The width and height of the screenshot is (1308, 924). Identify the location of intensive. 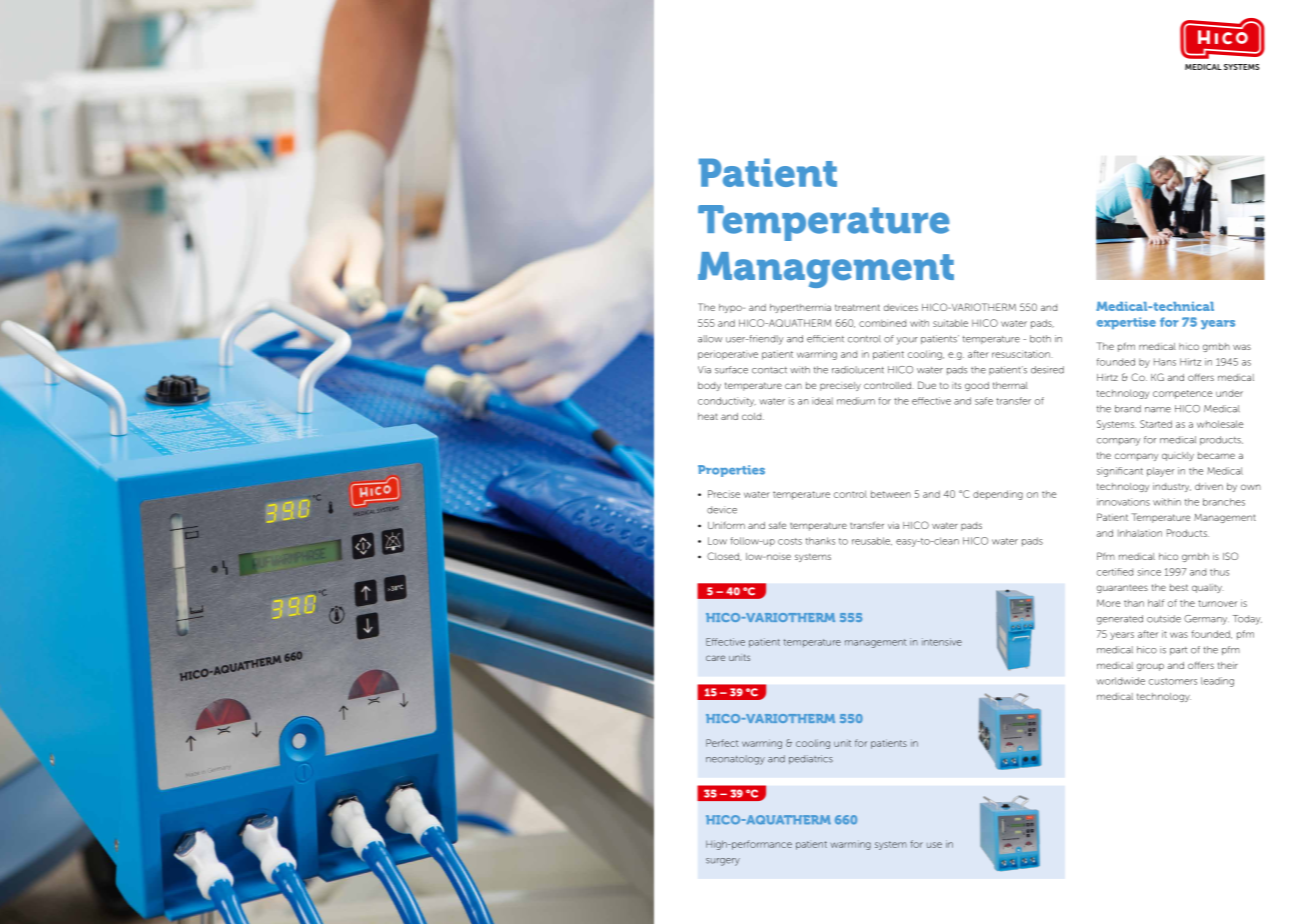
(942, 642).
